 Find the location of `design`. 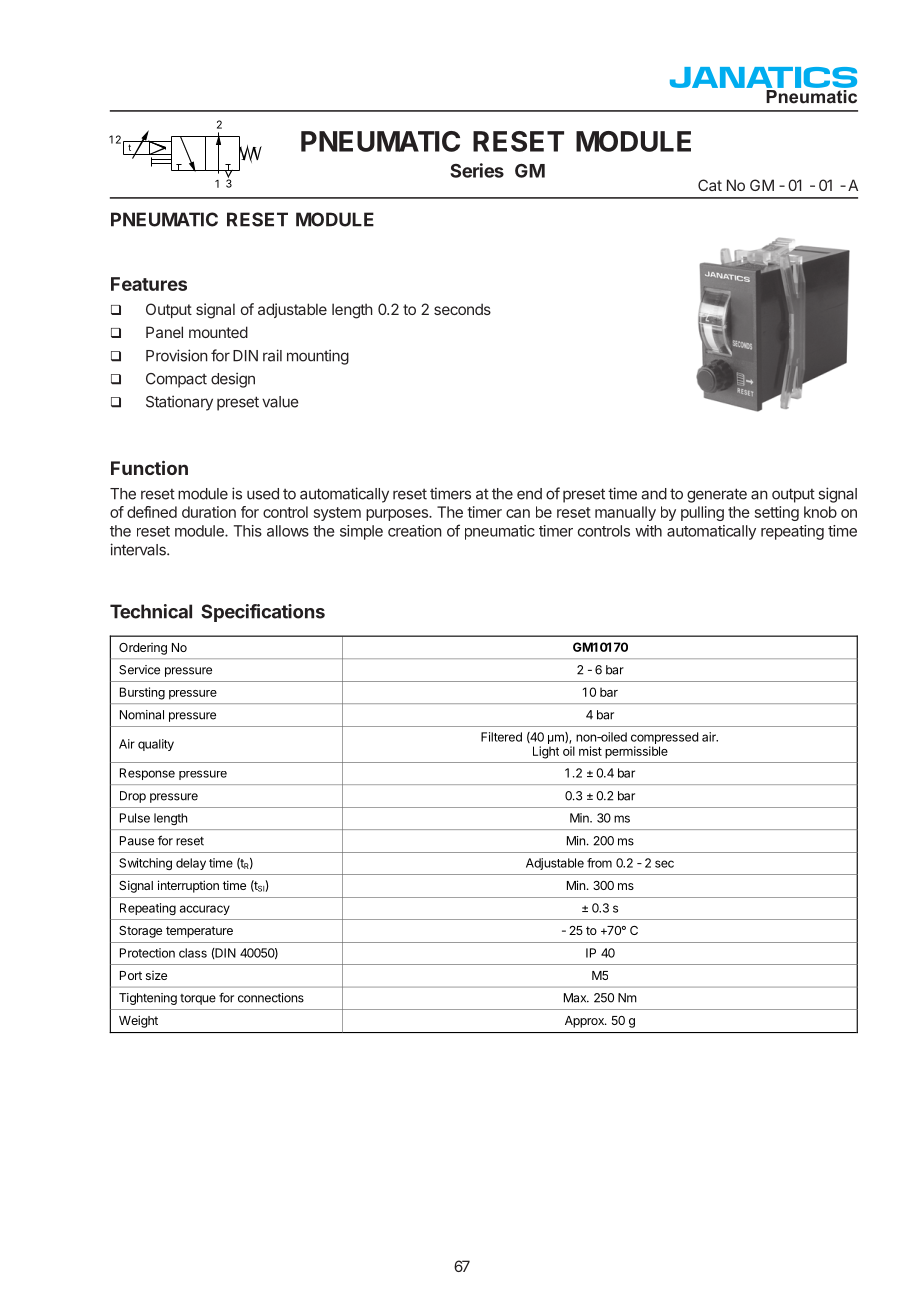

design is located at coordinates (233, 380).
